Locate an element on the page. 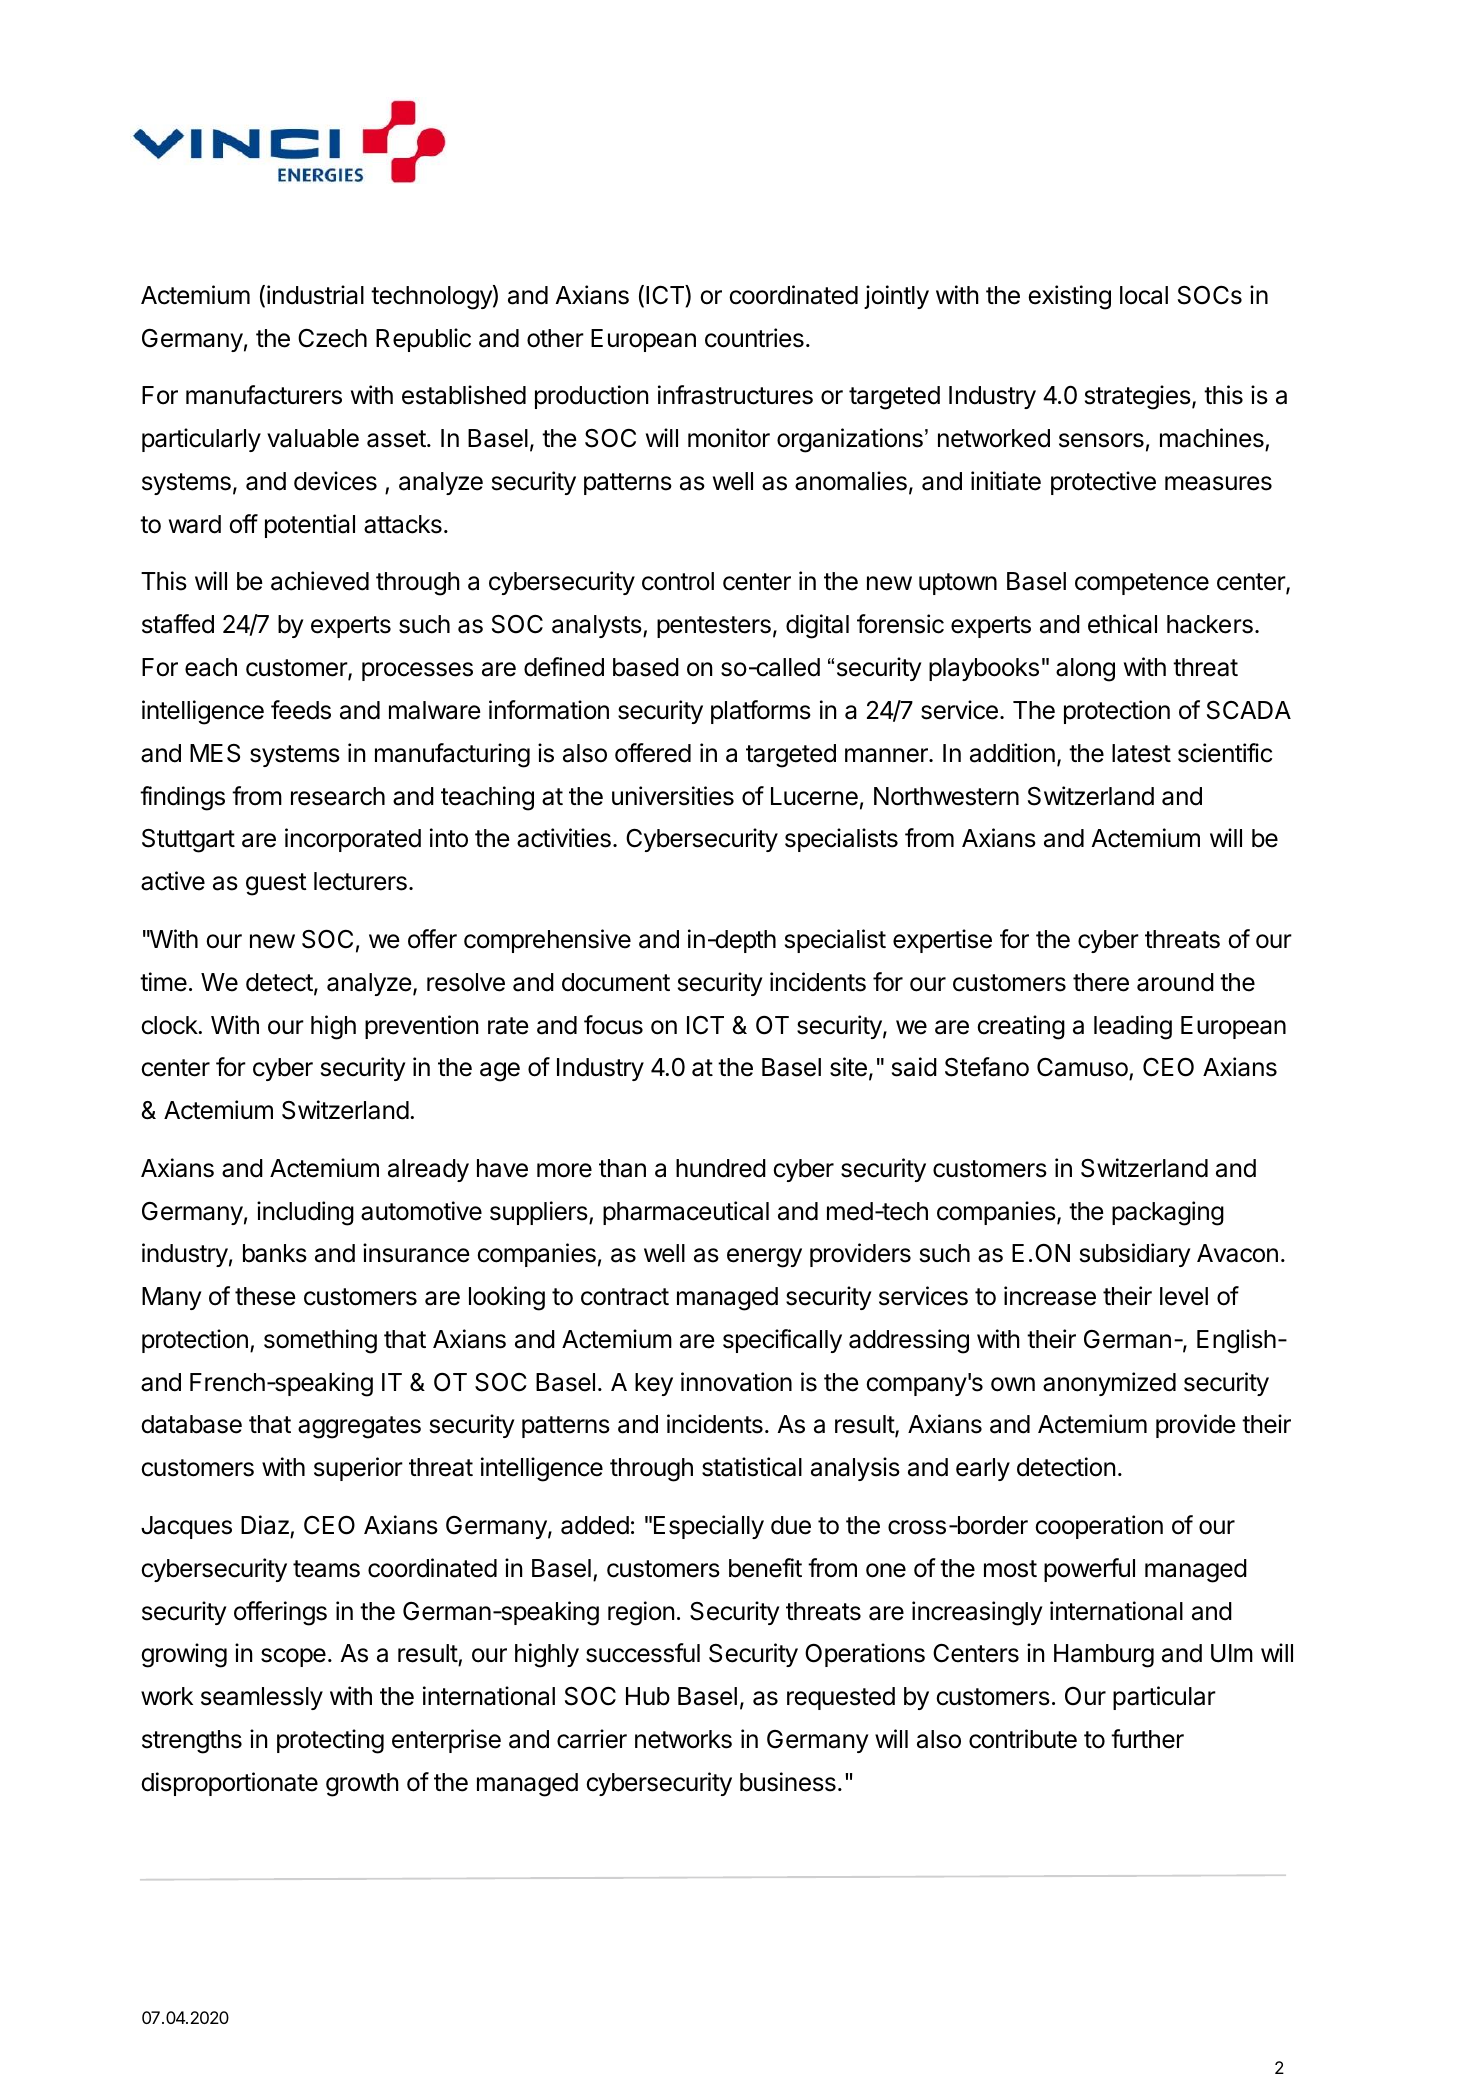  Czech is located at coordinates (332, 338).
